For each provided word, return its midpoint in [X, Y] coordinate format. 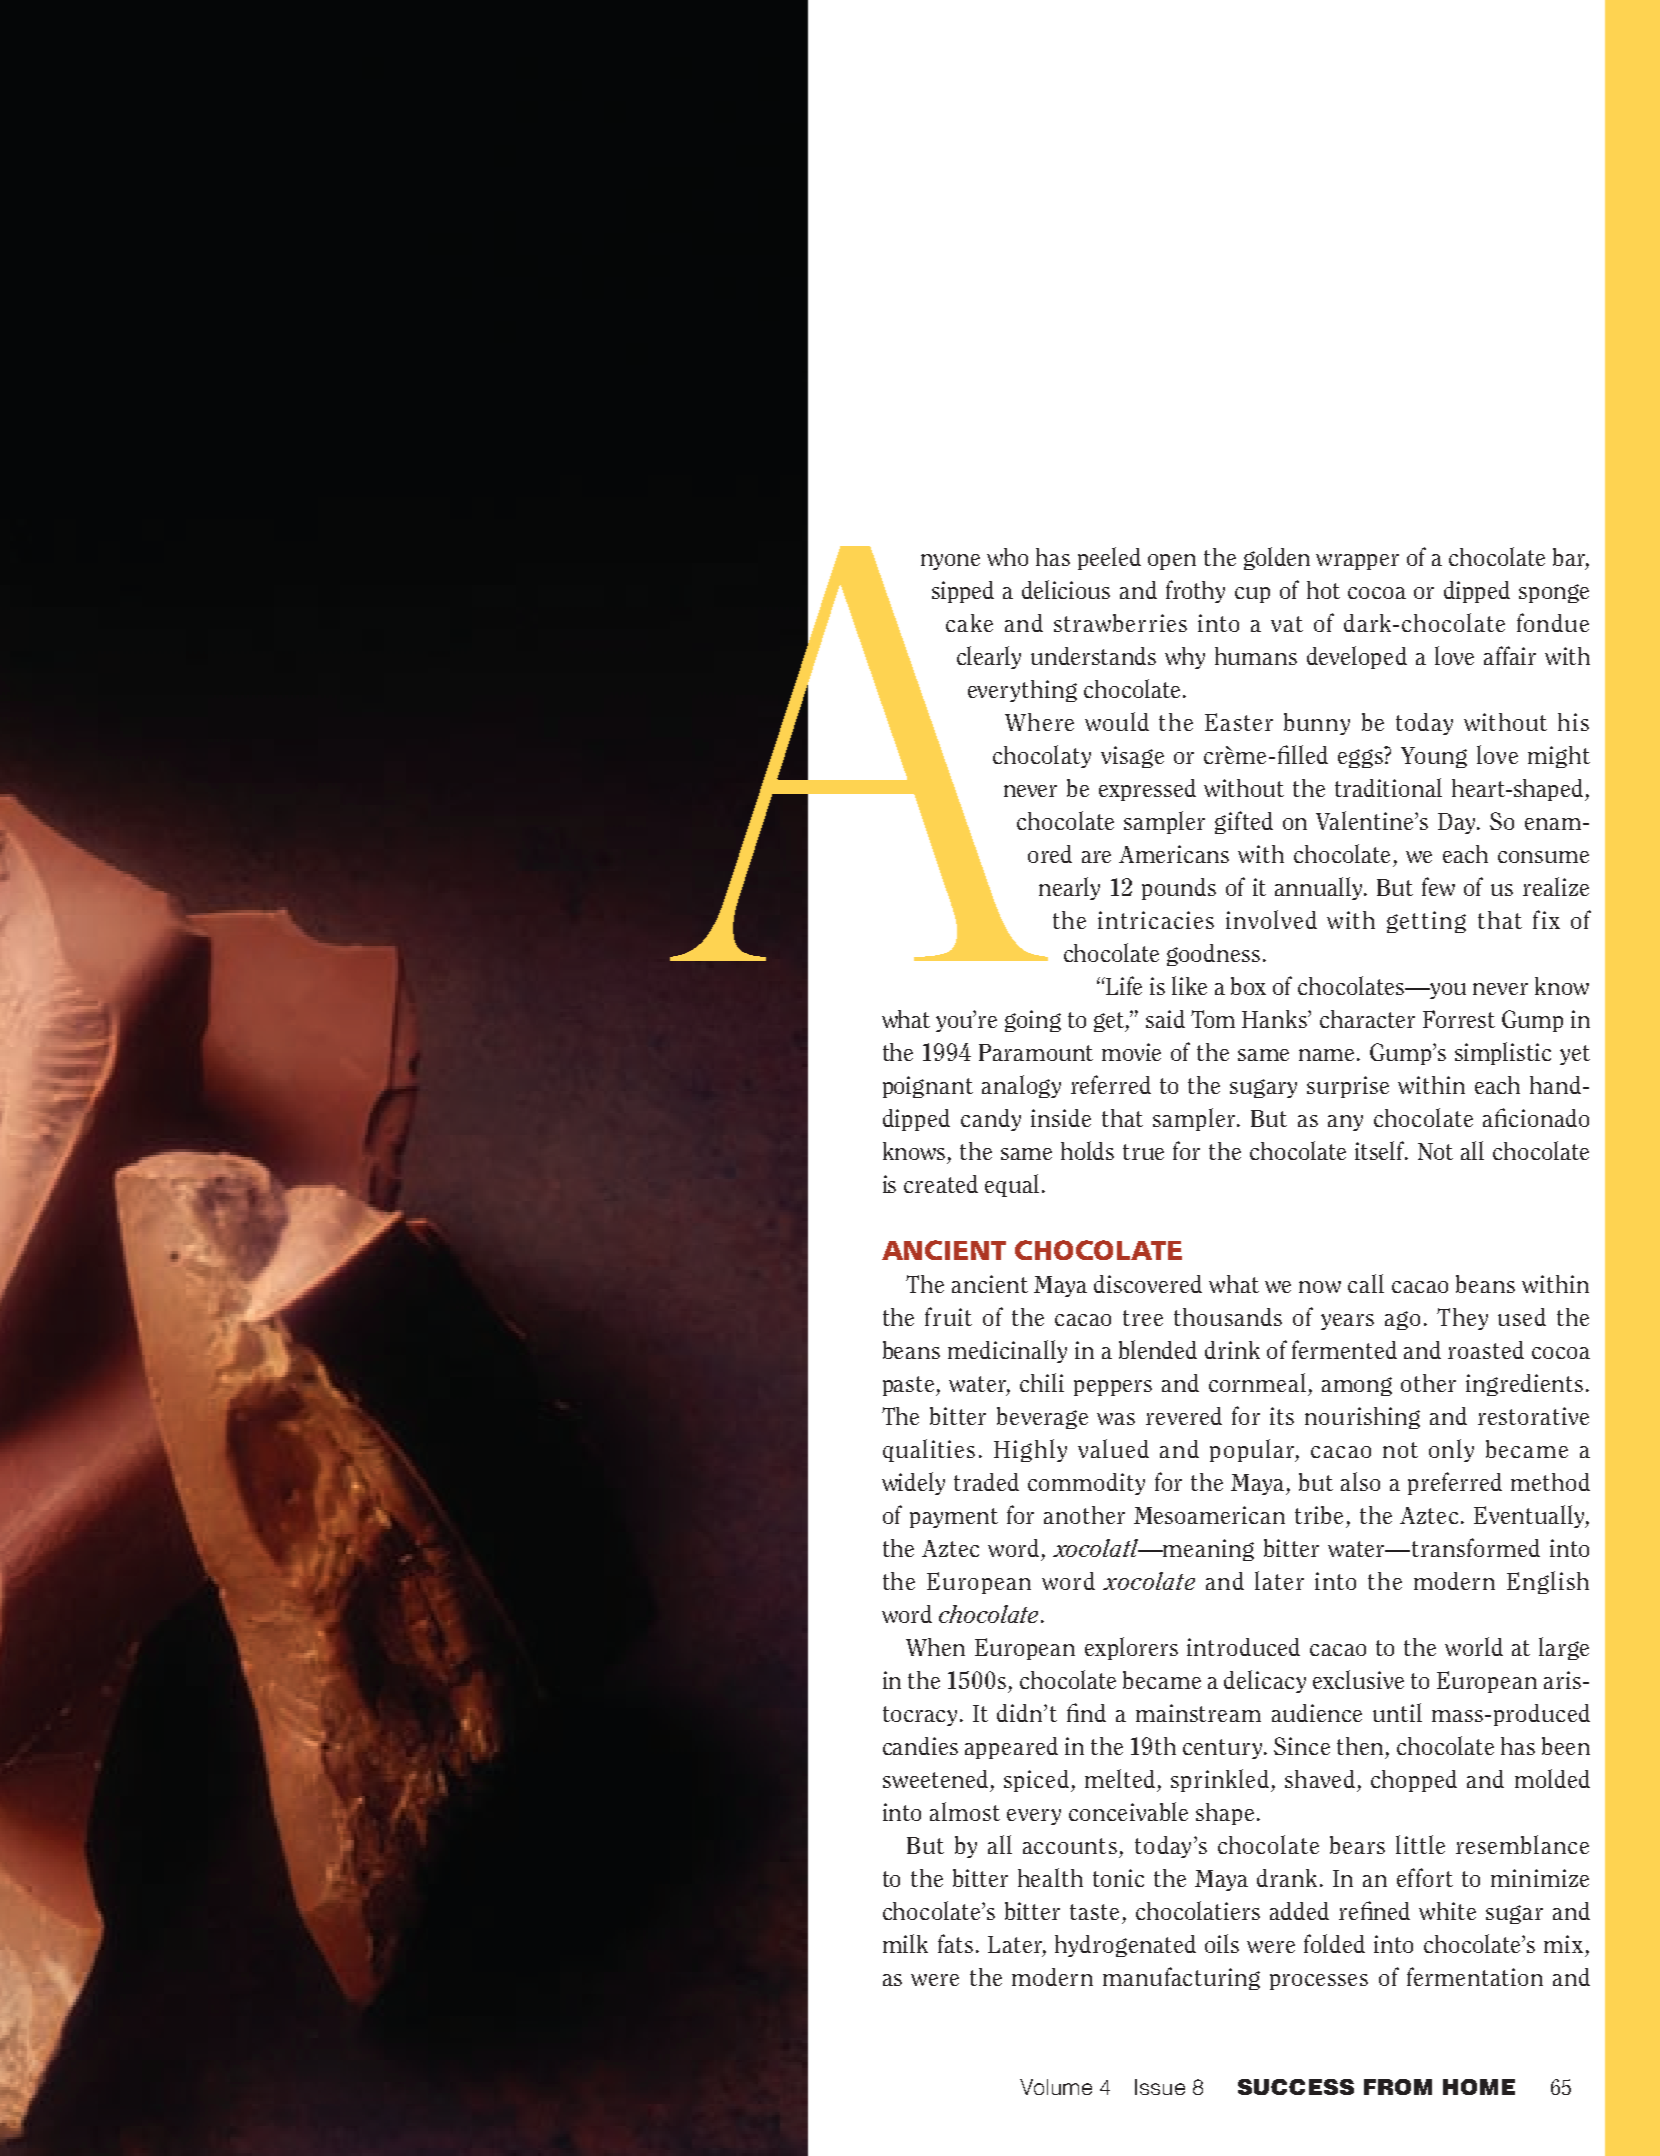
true [1143, 1152]
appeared [1011, 1748]
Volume [1056, 2087]
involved [1271, 919]
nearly [1069, 888]
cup [1252, 595]
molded [1552, 1778]
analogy [1021, 1086]
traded [986, 1482]
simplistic [1503, 1053]
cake [969, 623]
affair [1510, 655]
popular [1253, 1450]
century [1224, 1749]
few [1438, 886]
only [1451, 1450]
